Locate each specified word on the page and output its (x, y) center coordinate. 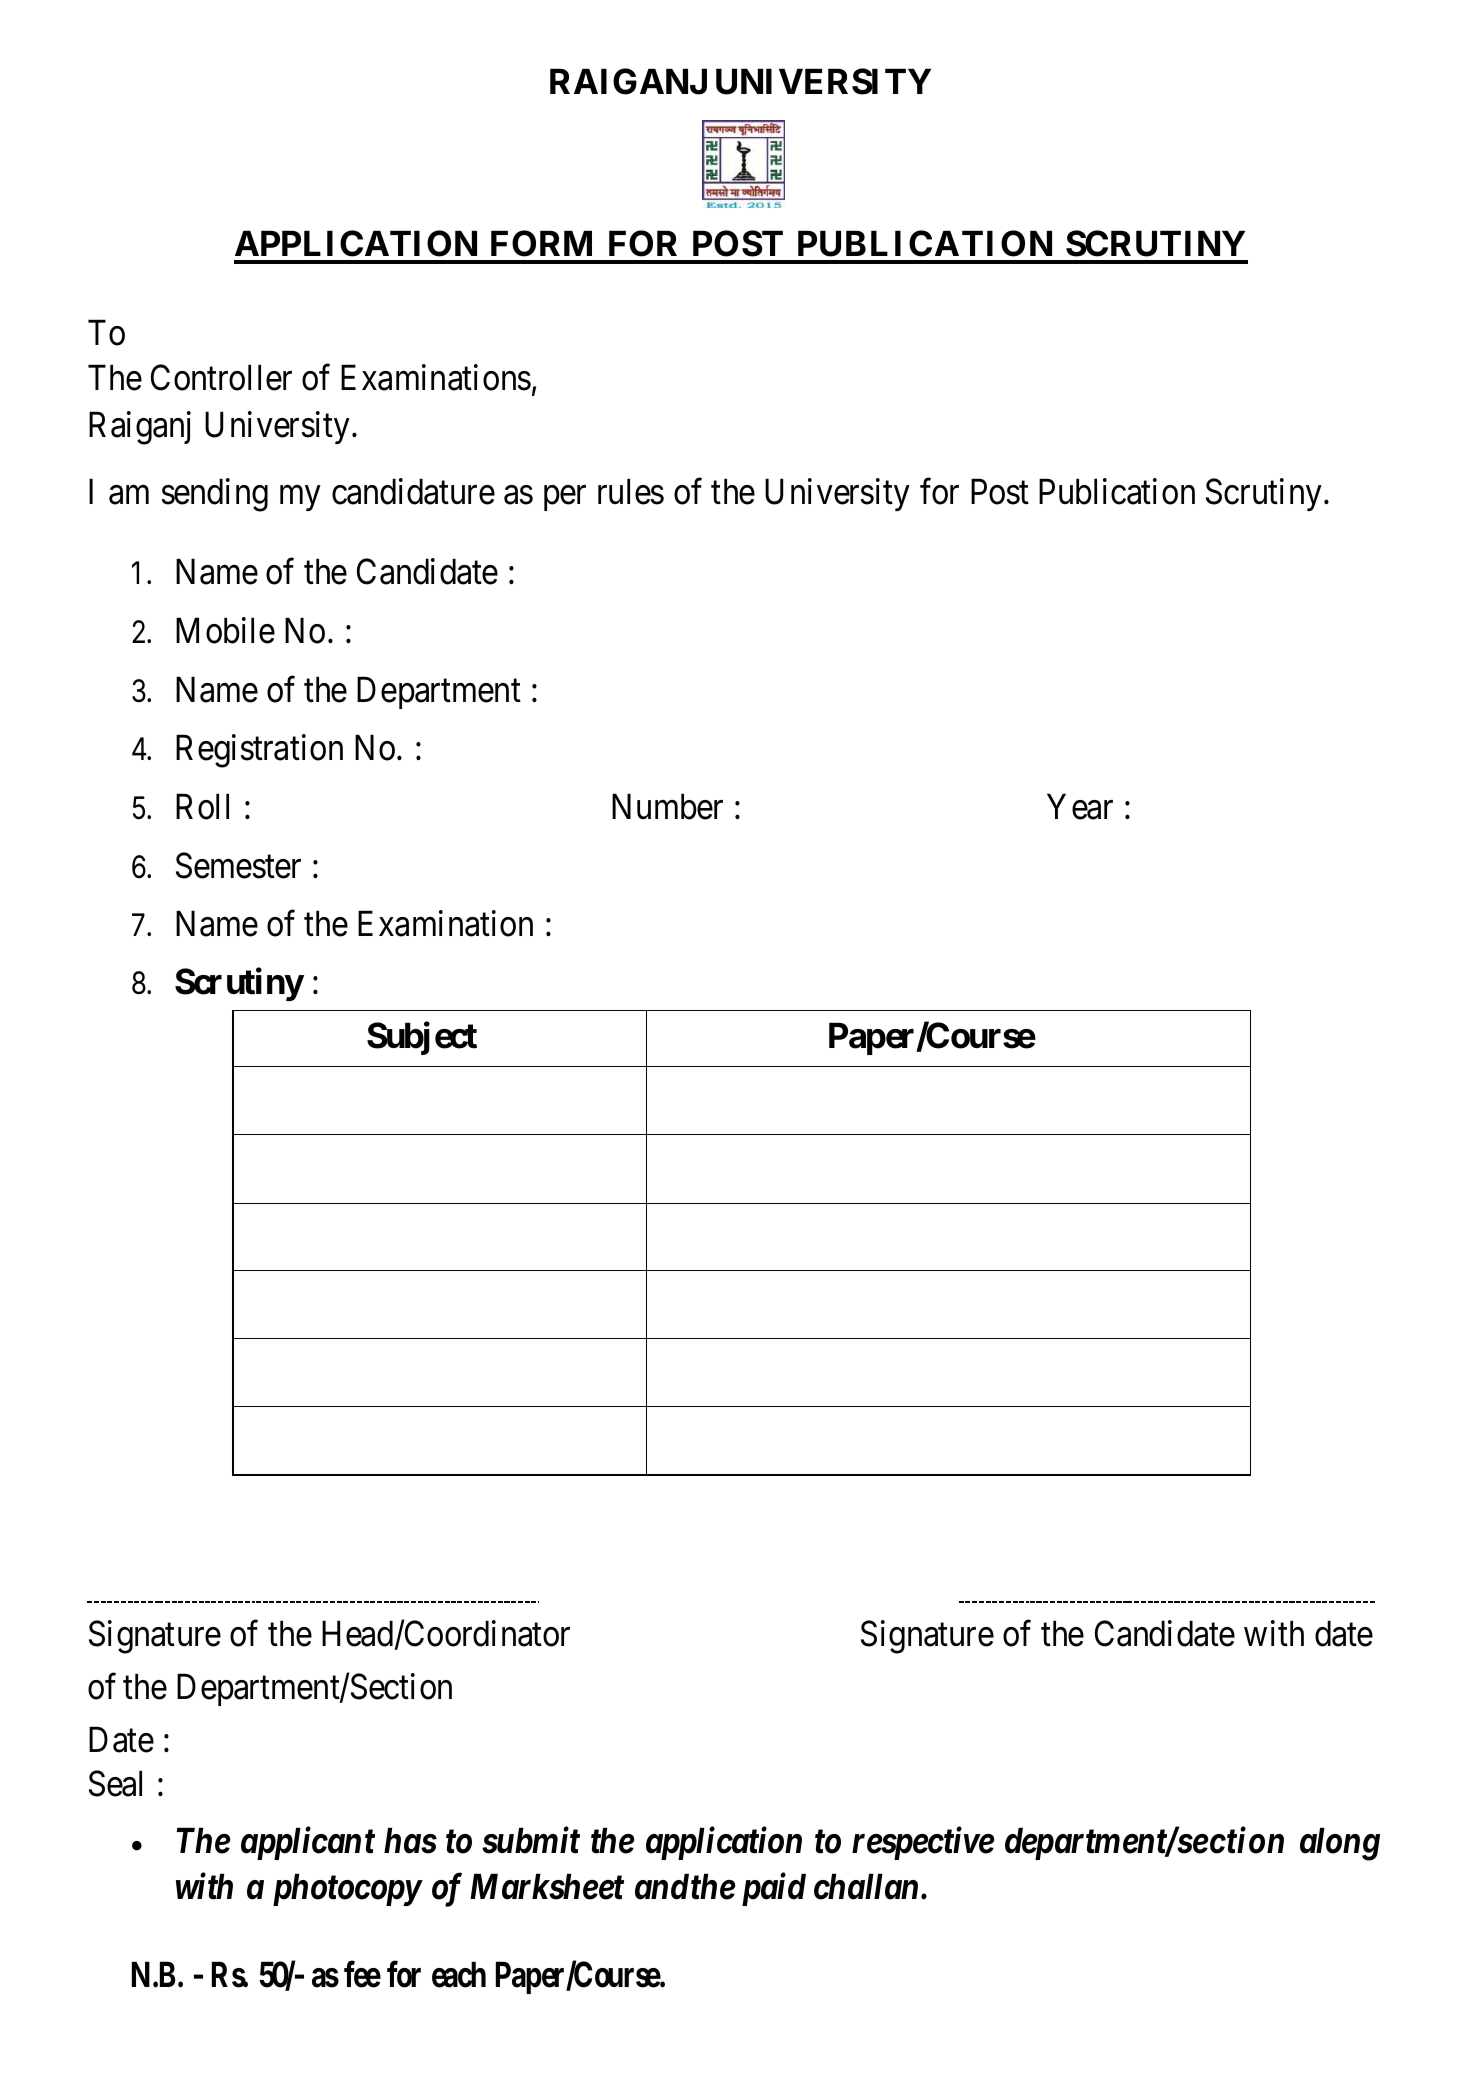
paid (774, 1889)
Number (667, 806)
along (1340, 1844)
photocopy (347, 1889)
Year (1080, 807)
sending (215, 495)
